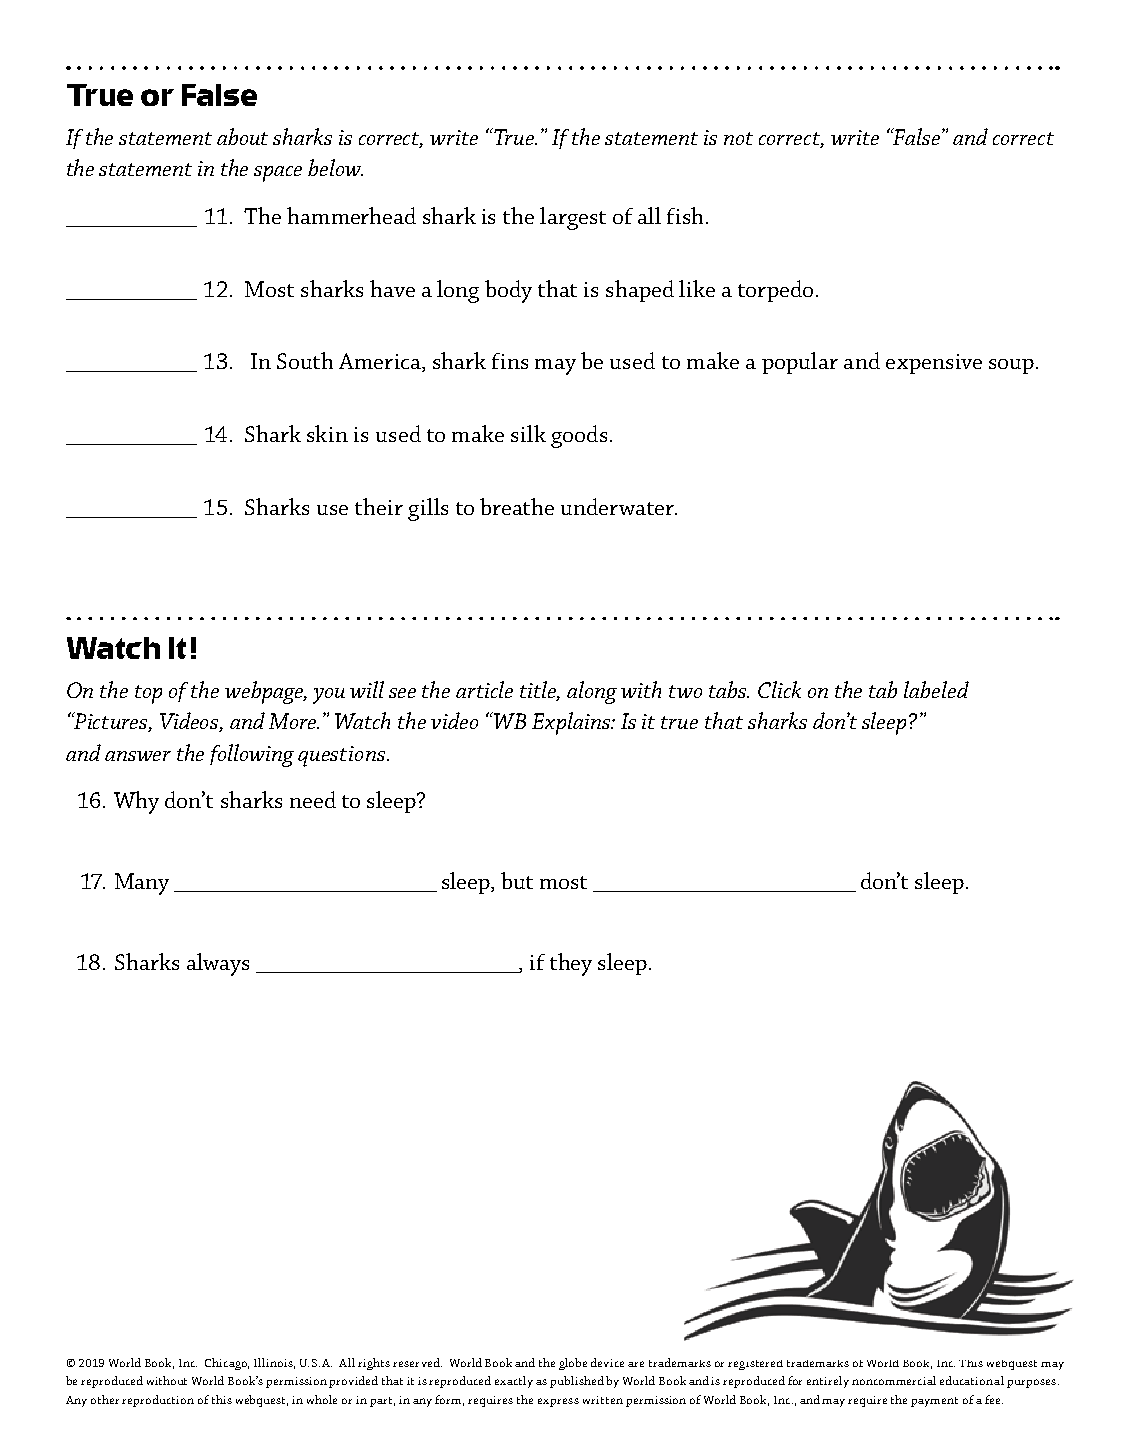 The image size is (1125, 1456). What do you see at coordinates (936, 689) in the screenshot?
I see `labeled` at bounding box center [936, 689].
